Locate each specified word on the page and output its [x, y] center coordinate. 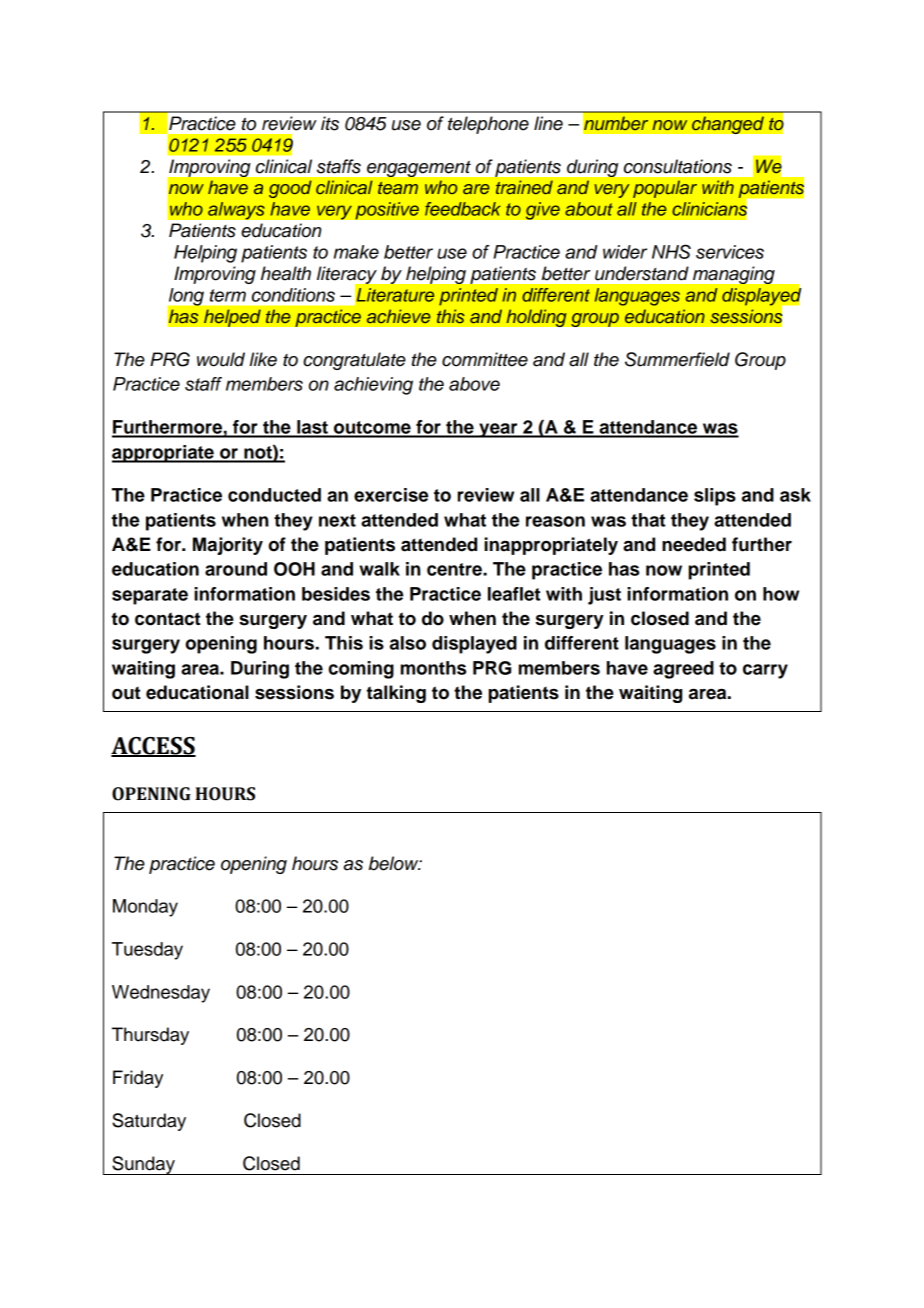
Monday [145, 908]
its [330, 123]
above [474, 384]
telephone [488, 125]
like [263, 359]
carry [765, 671]
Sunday [143, 1165]
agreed [683, 670]
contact [167, 619]
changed [728, 125]
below [395, 863]
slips [715, 497]
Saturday [149, 1122]
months [433, 668]
